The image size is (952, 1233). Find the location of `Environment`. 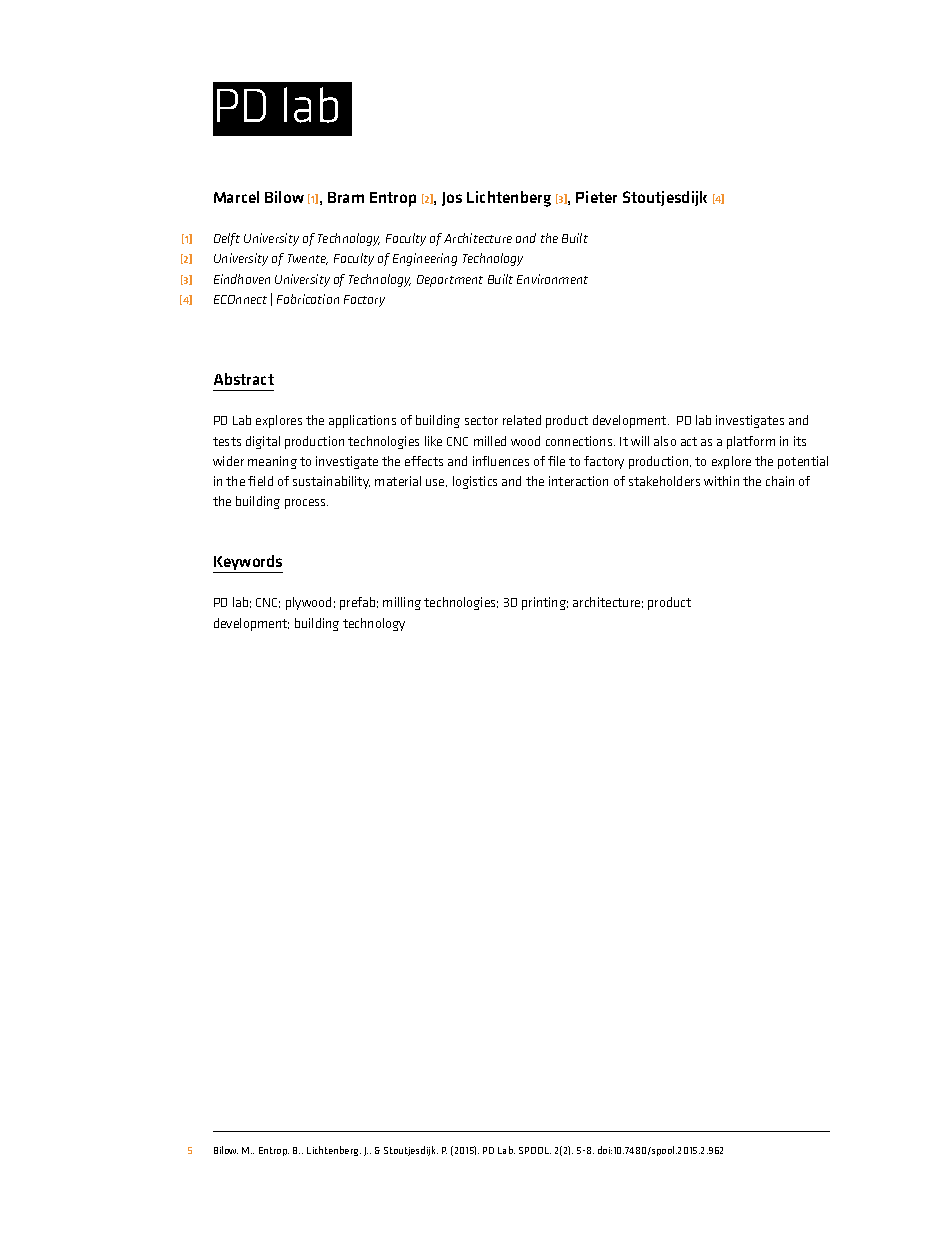

Environment is located at coordinates (552, 279).
